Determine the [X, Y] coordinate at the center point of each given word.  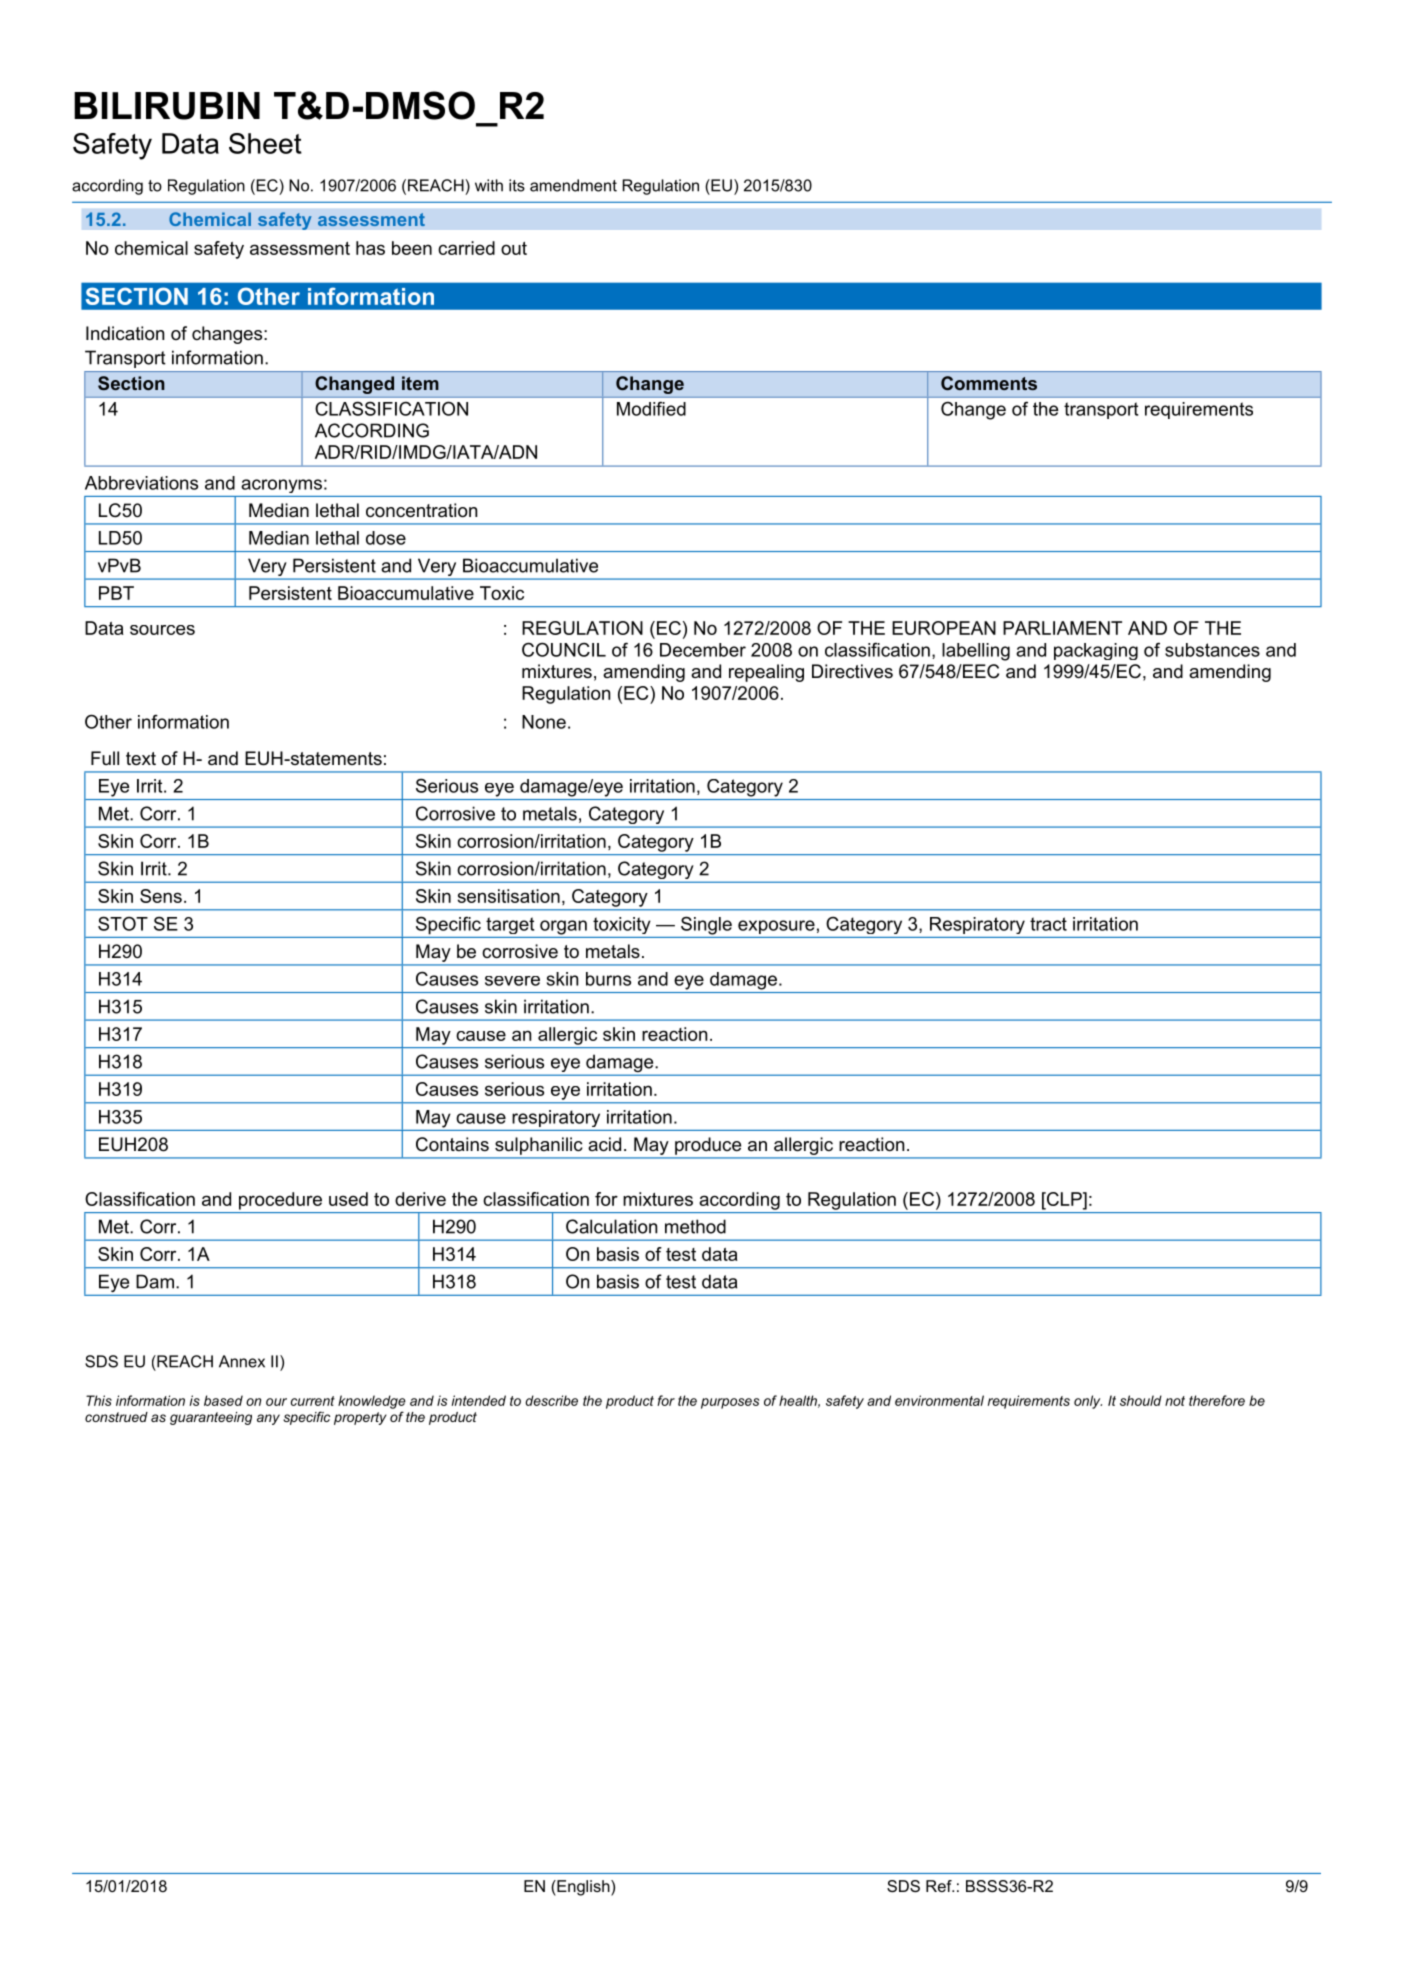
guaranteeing [211, 1418]
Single [706, 925]
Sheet [265, 143]
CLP [1064, 1199]
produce [708, 1146]
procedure [280, 1201]
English [583, 1888]
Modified [651, 408]
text [141, 758]
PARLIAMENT [1062, 628]
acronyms [281, 486]
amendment [573, 185]
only [1088, 1402]
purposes [730, 1403]
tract [1048, 924]
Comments [989, 383]
